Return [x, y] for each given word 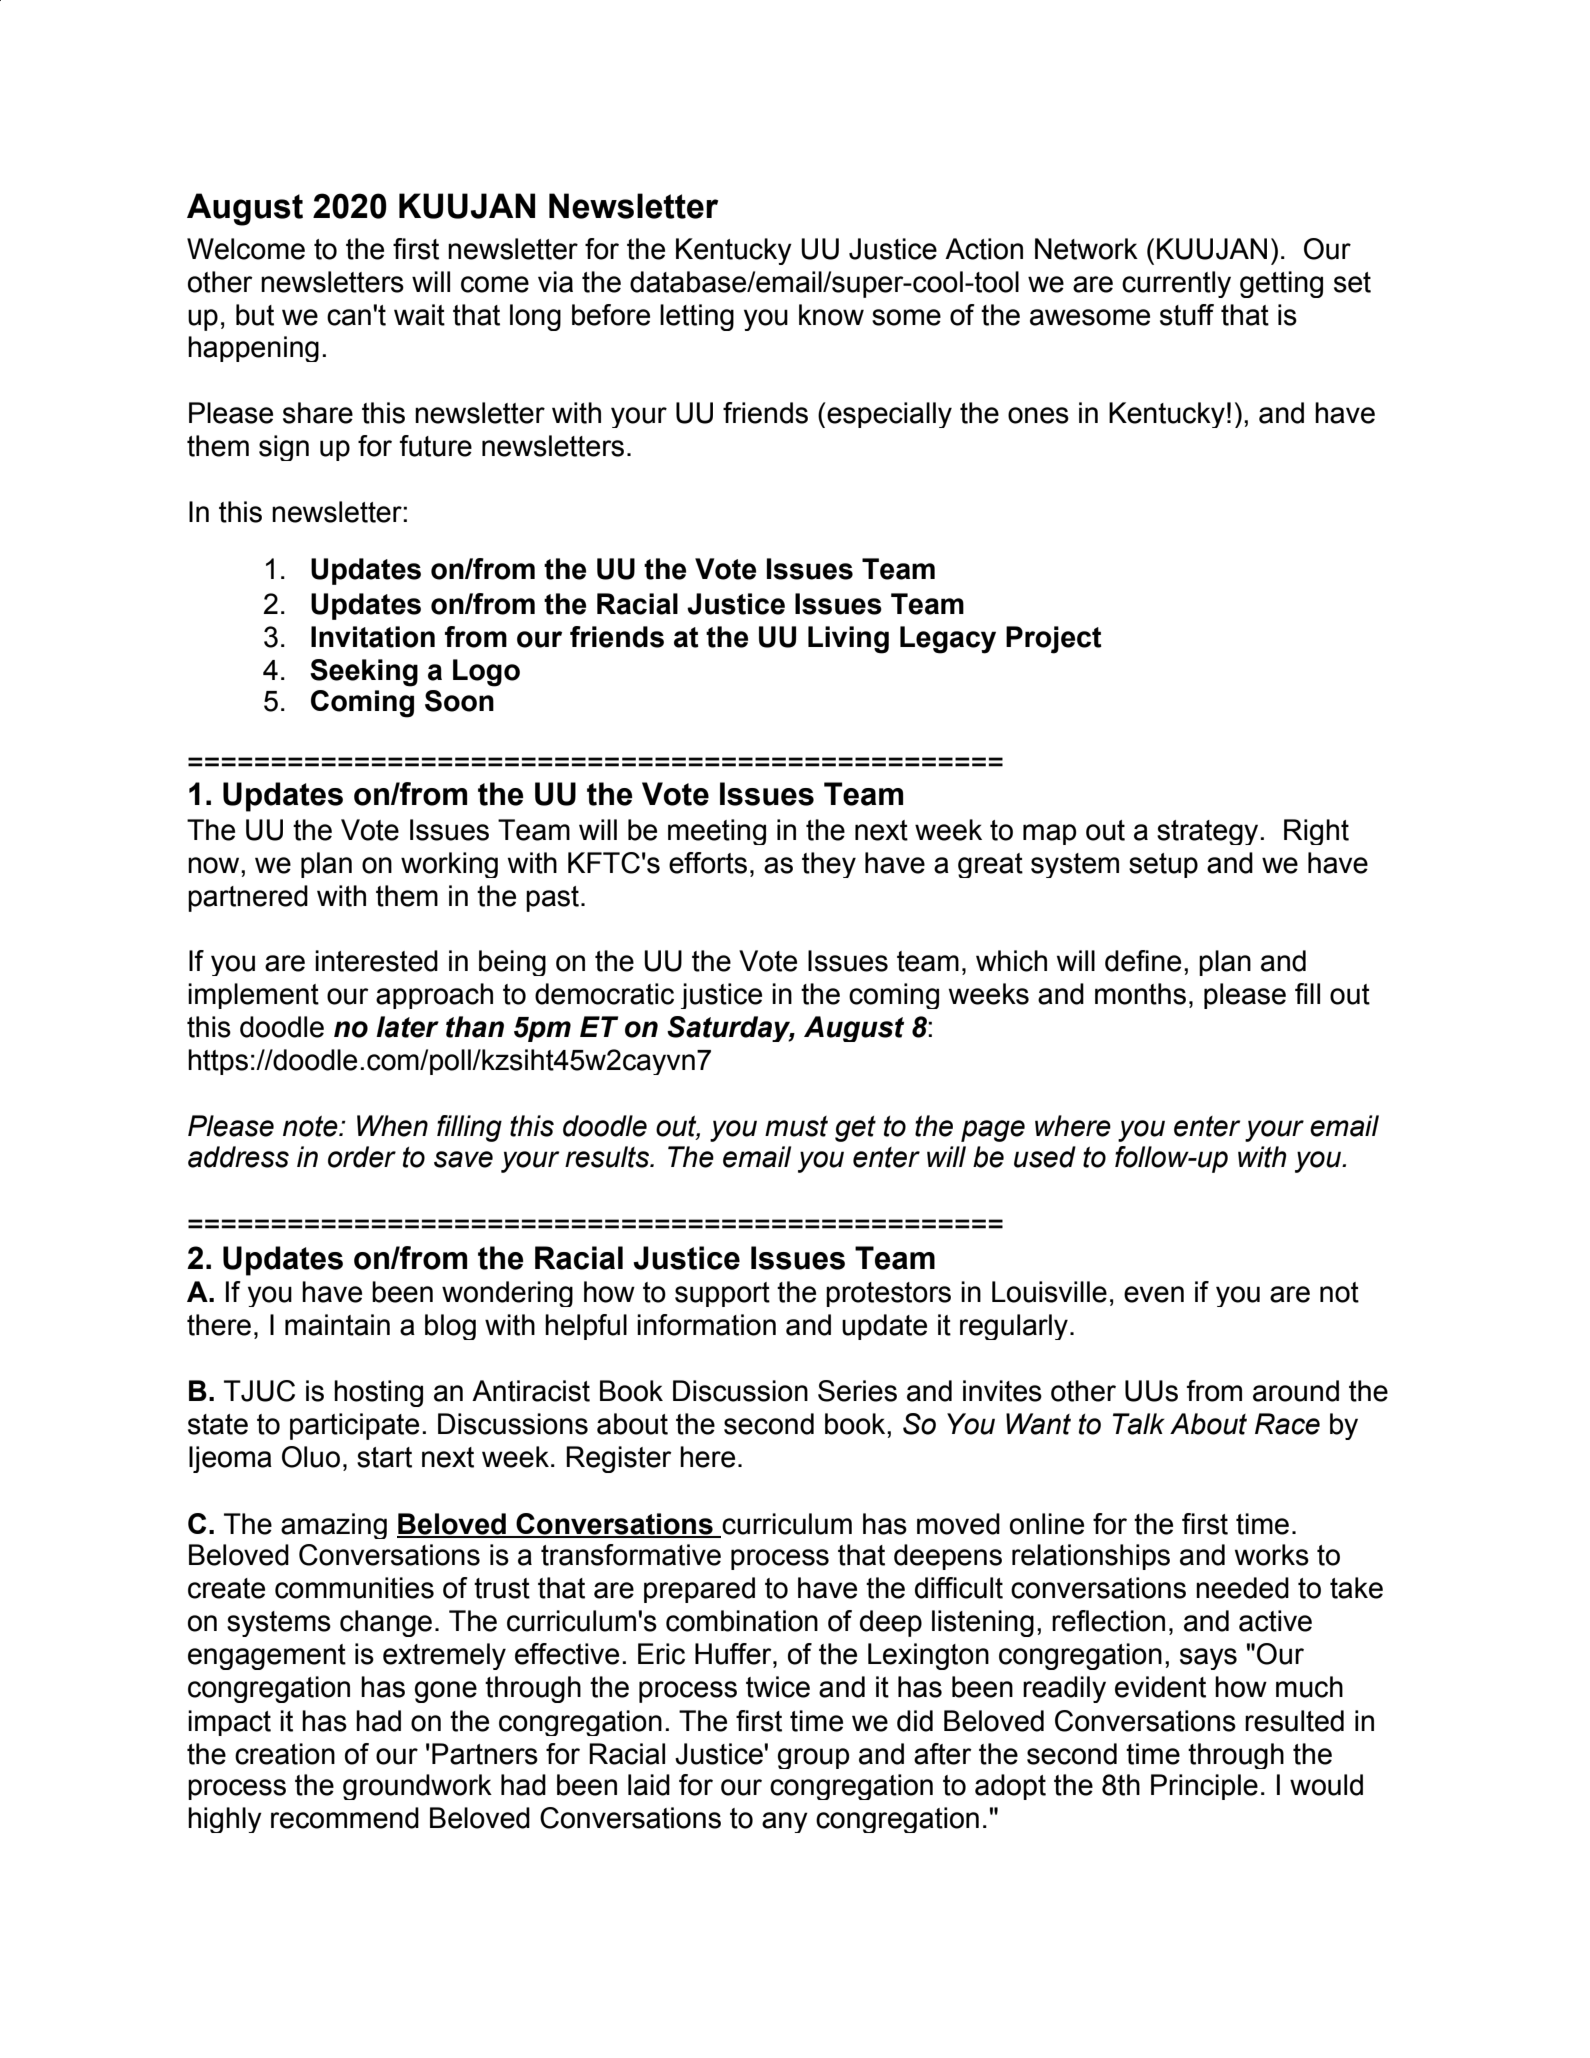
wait [419, 315]
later [407, 1027]
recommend [345, 1818]
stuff [1187, 315]
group [813, 1758]
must [796, 1126]
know [831, 315]
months [1140, 994]
